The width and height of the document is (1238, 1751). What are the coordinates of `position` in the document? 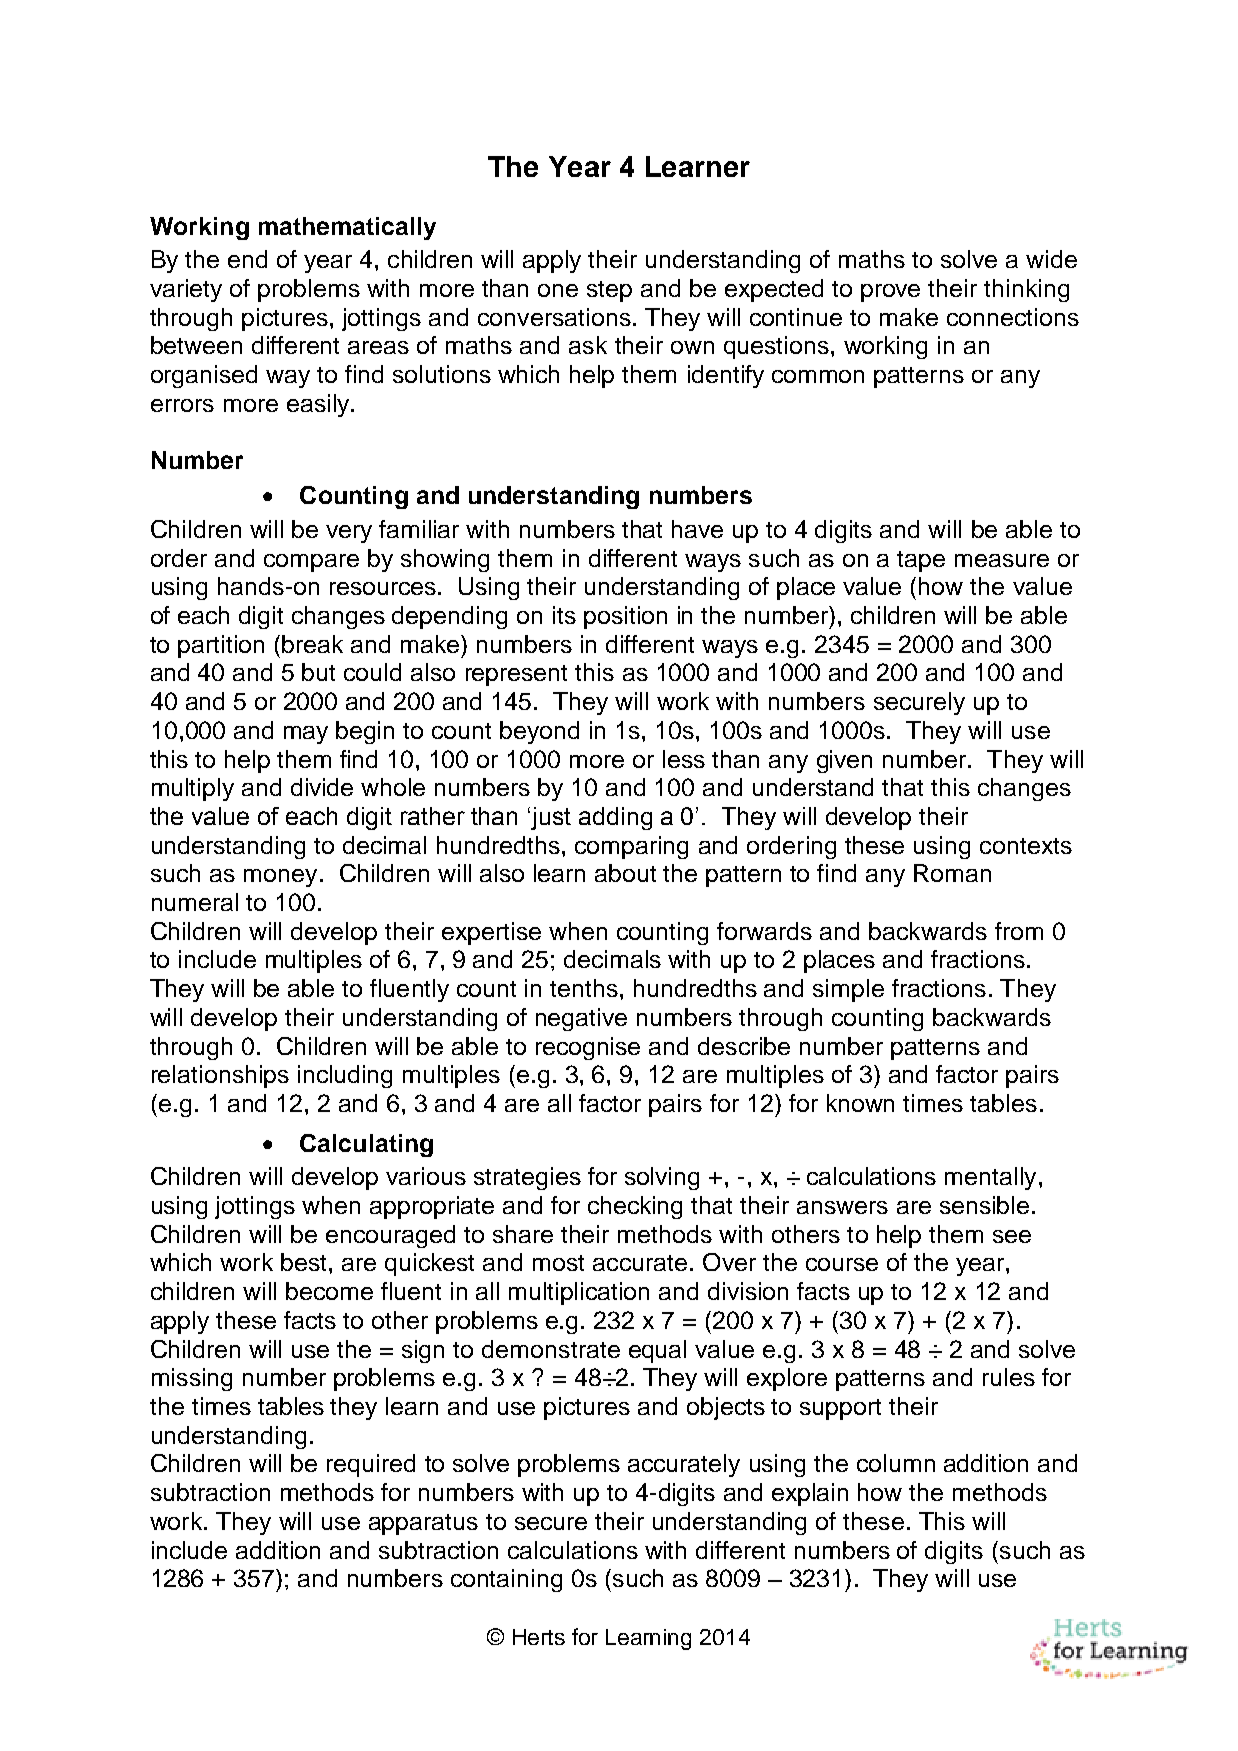 It's located at (625, 617).
